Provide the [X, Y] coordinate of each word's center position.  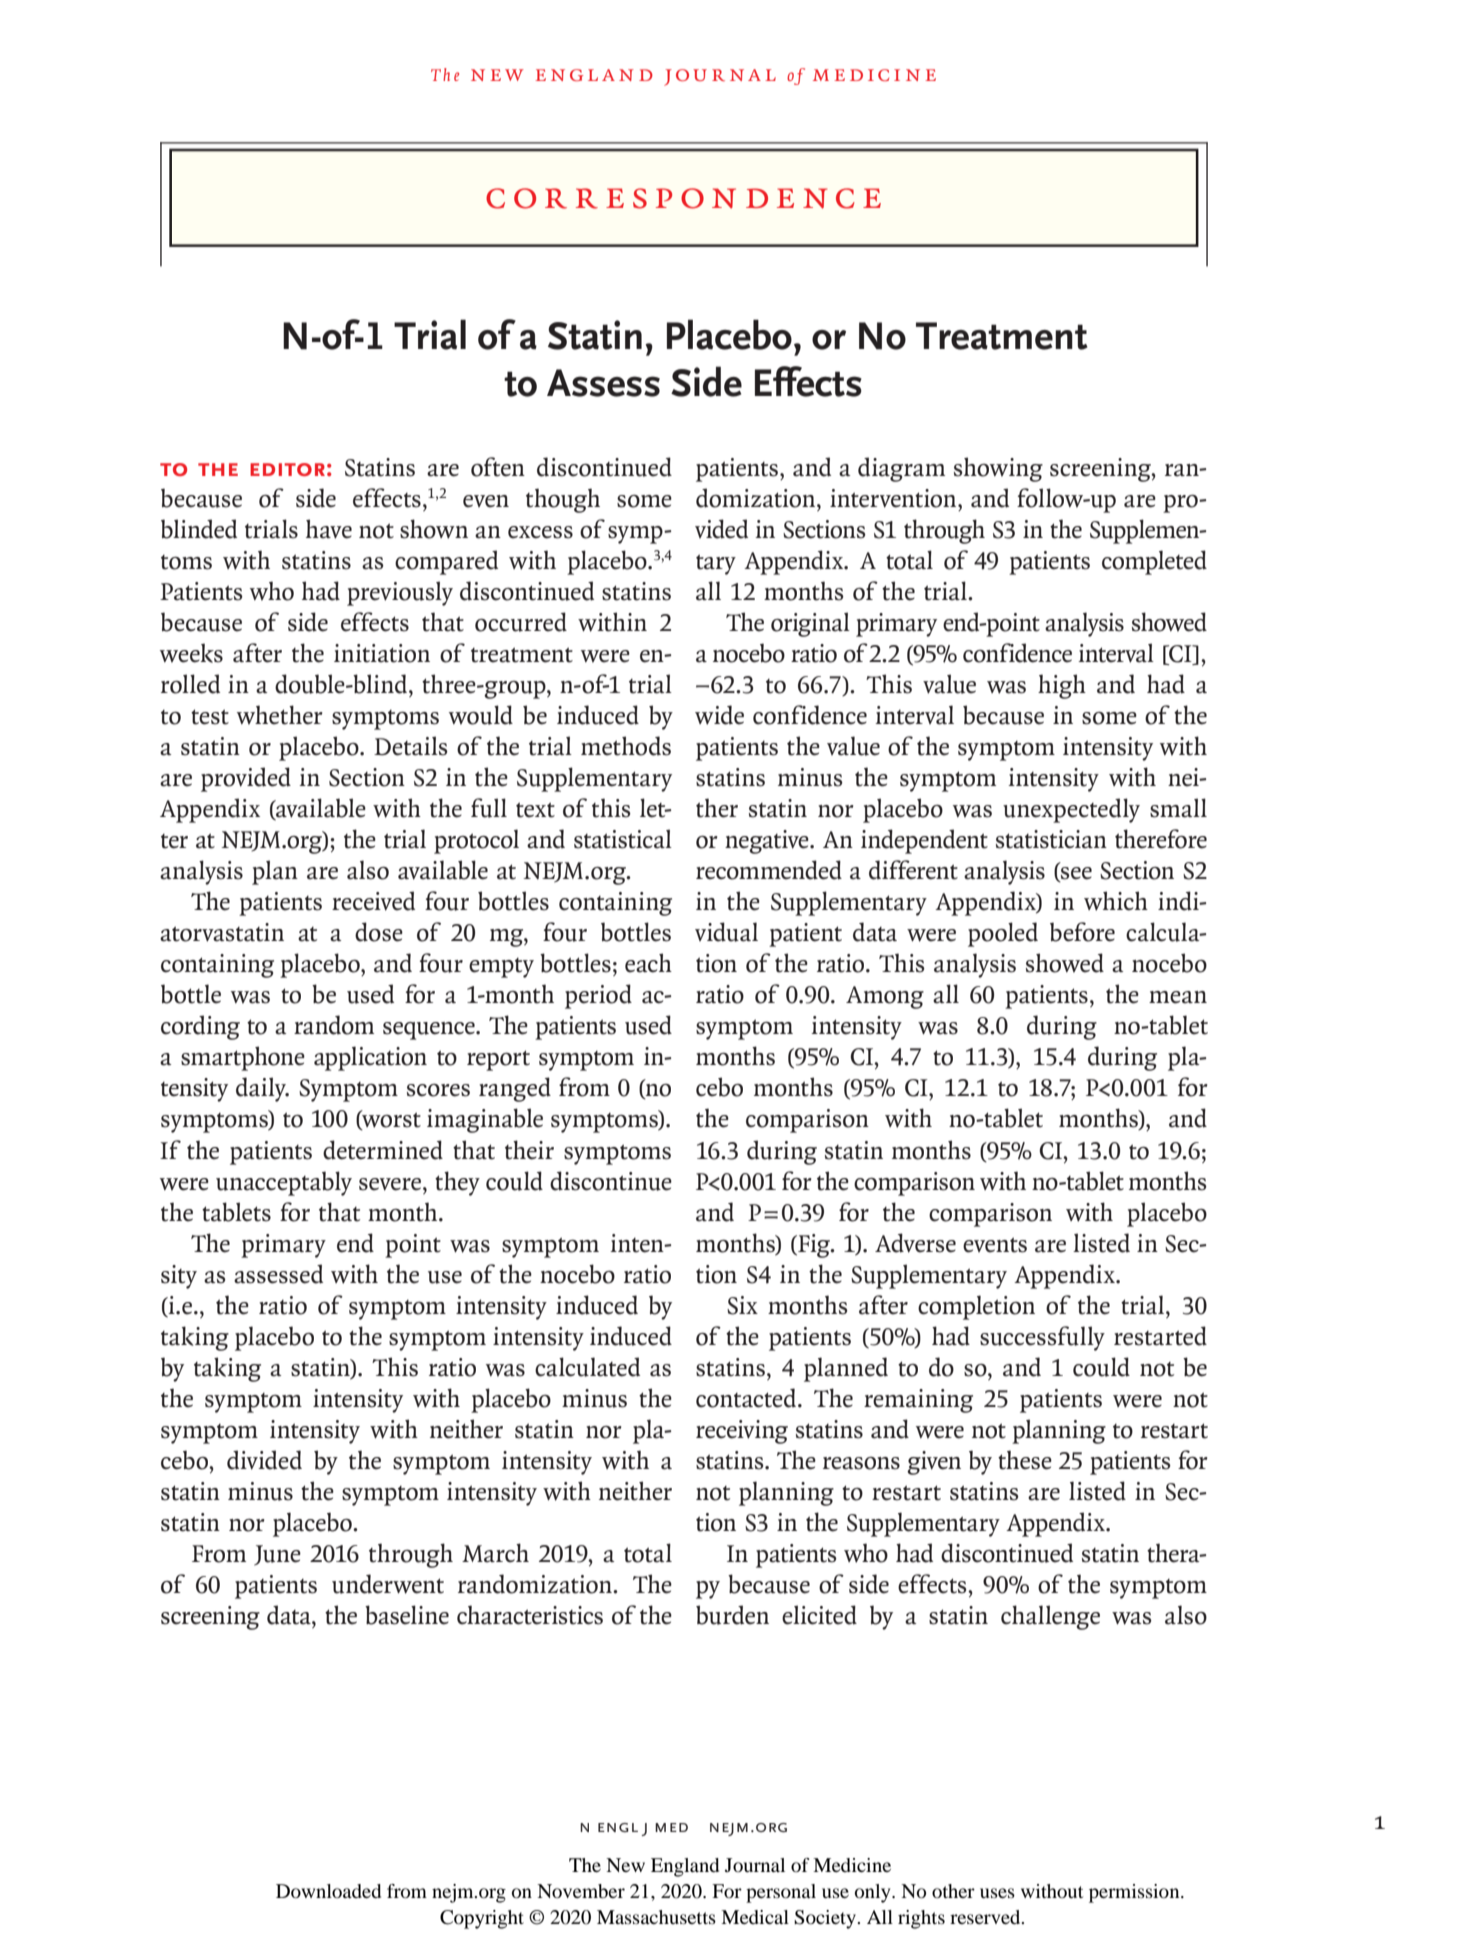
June [277, 1555]
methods [626, 746]
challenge [1050, 1617]
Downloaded [328, 1891]
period [598, 996]
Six [742, 1305]
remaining [918, 1401]
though [563, 500]
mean [1178, 997]
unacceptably [284, 1183]
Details [411, 746]
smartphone [243, 1058]
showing [998, 469]
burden [732, 1615]
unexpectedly [1071, 810]
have [329, 529]
